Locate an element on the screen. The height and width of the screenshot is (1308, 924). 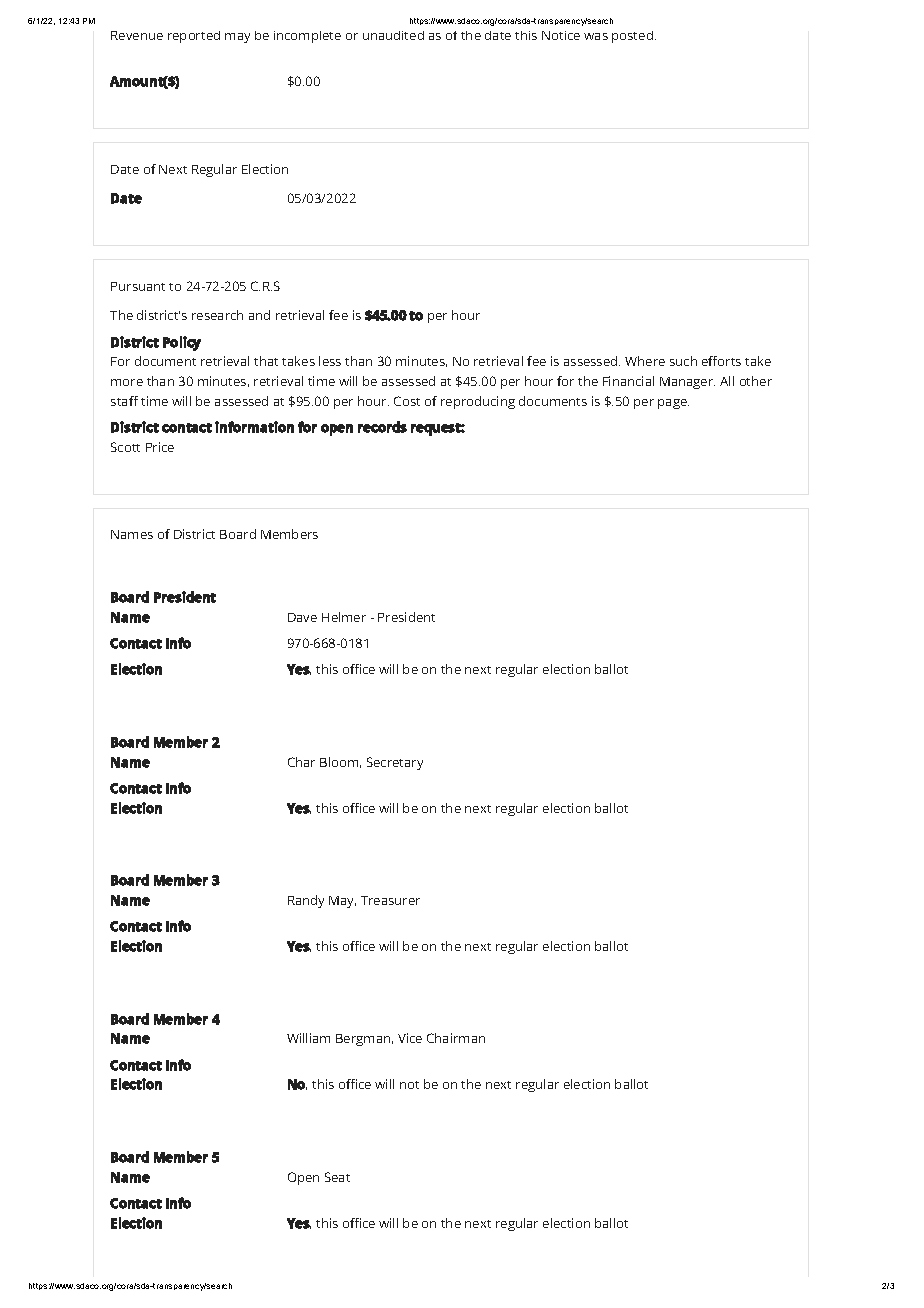
Dave is located at coordinates (302, 617).
